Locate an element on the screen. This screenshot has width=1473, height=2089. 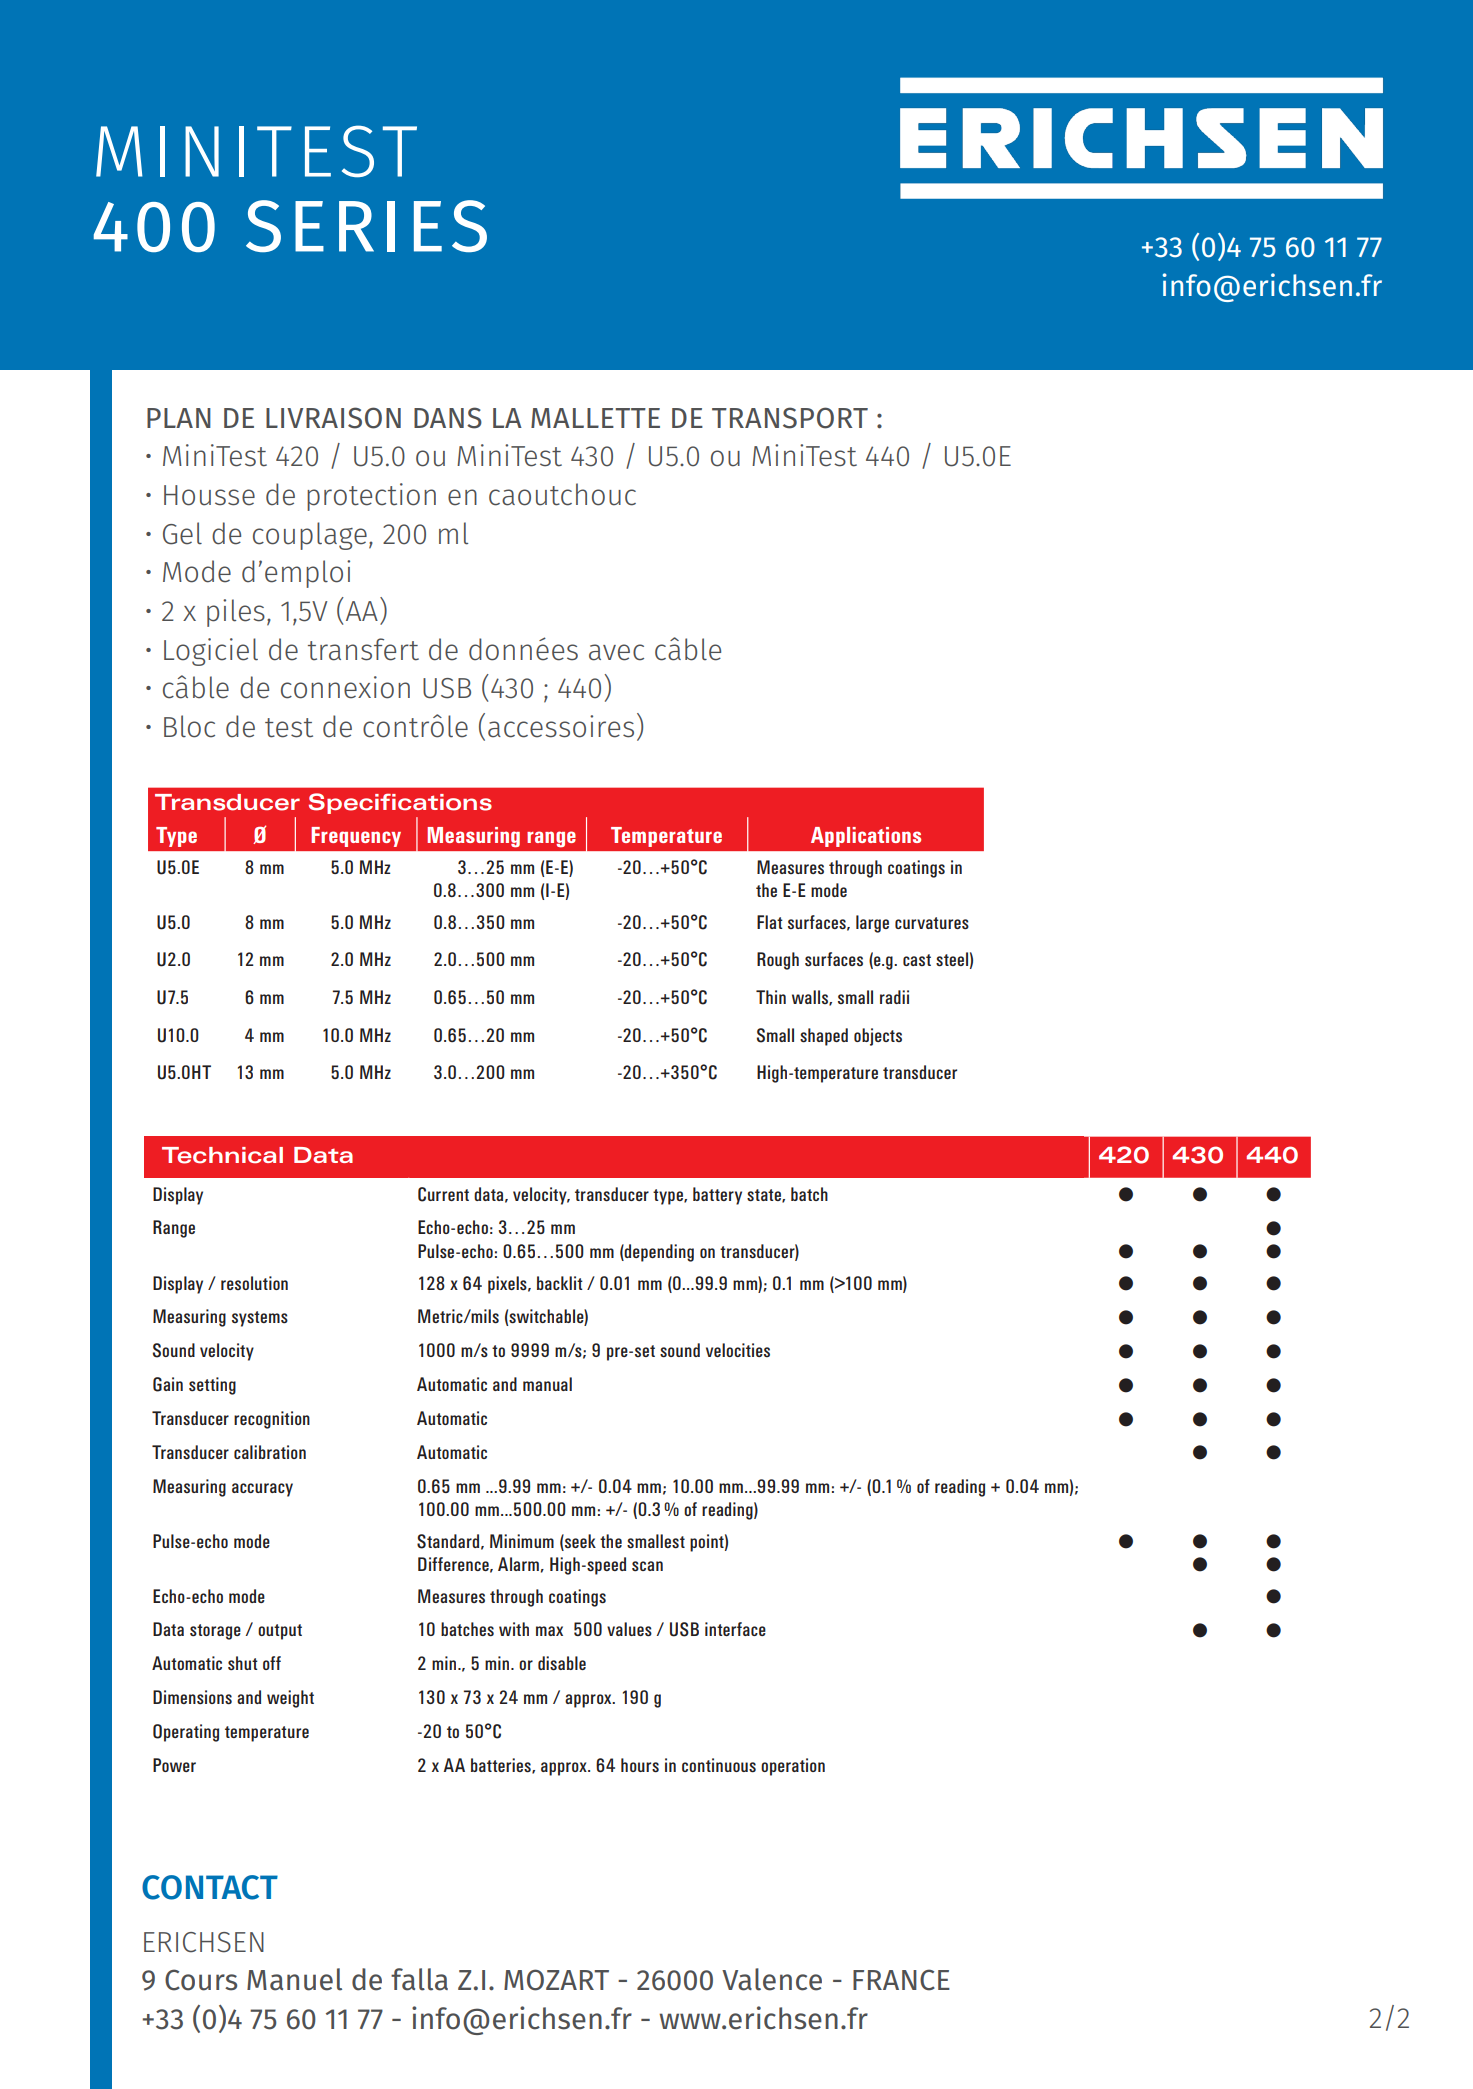
TRANSPORT is located at coordinates (790, 418).
